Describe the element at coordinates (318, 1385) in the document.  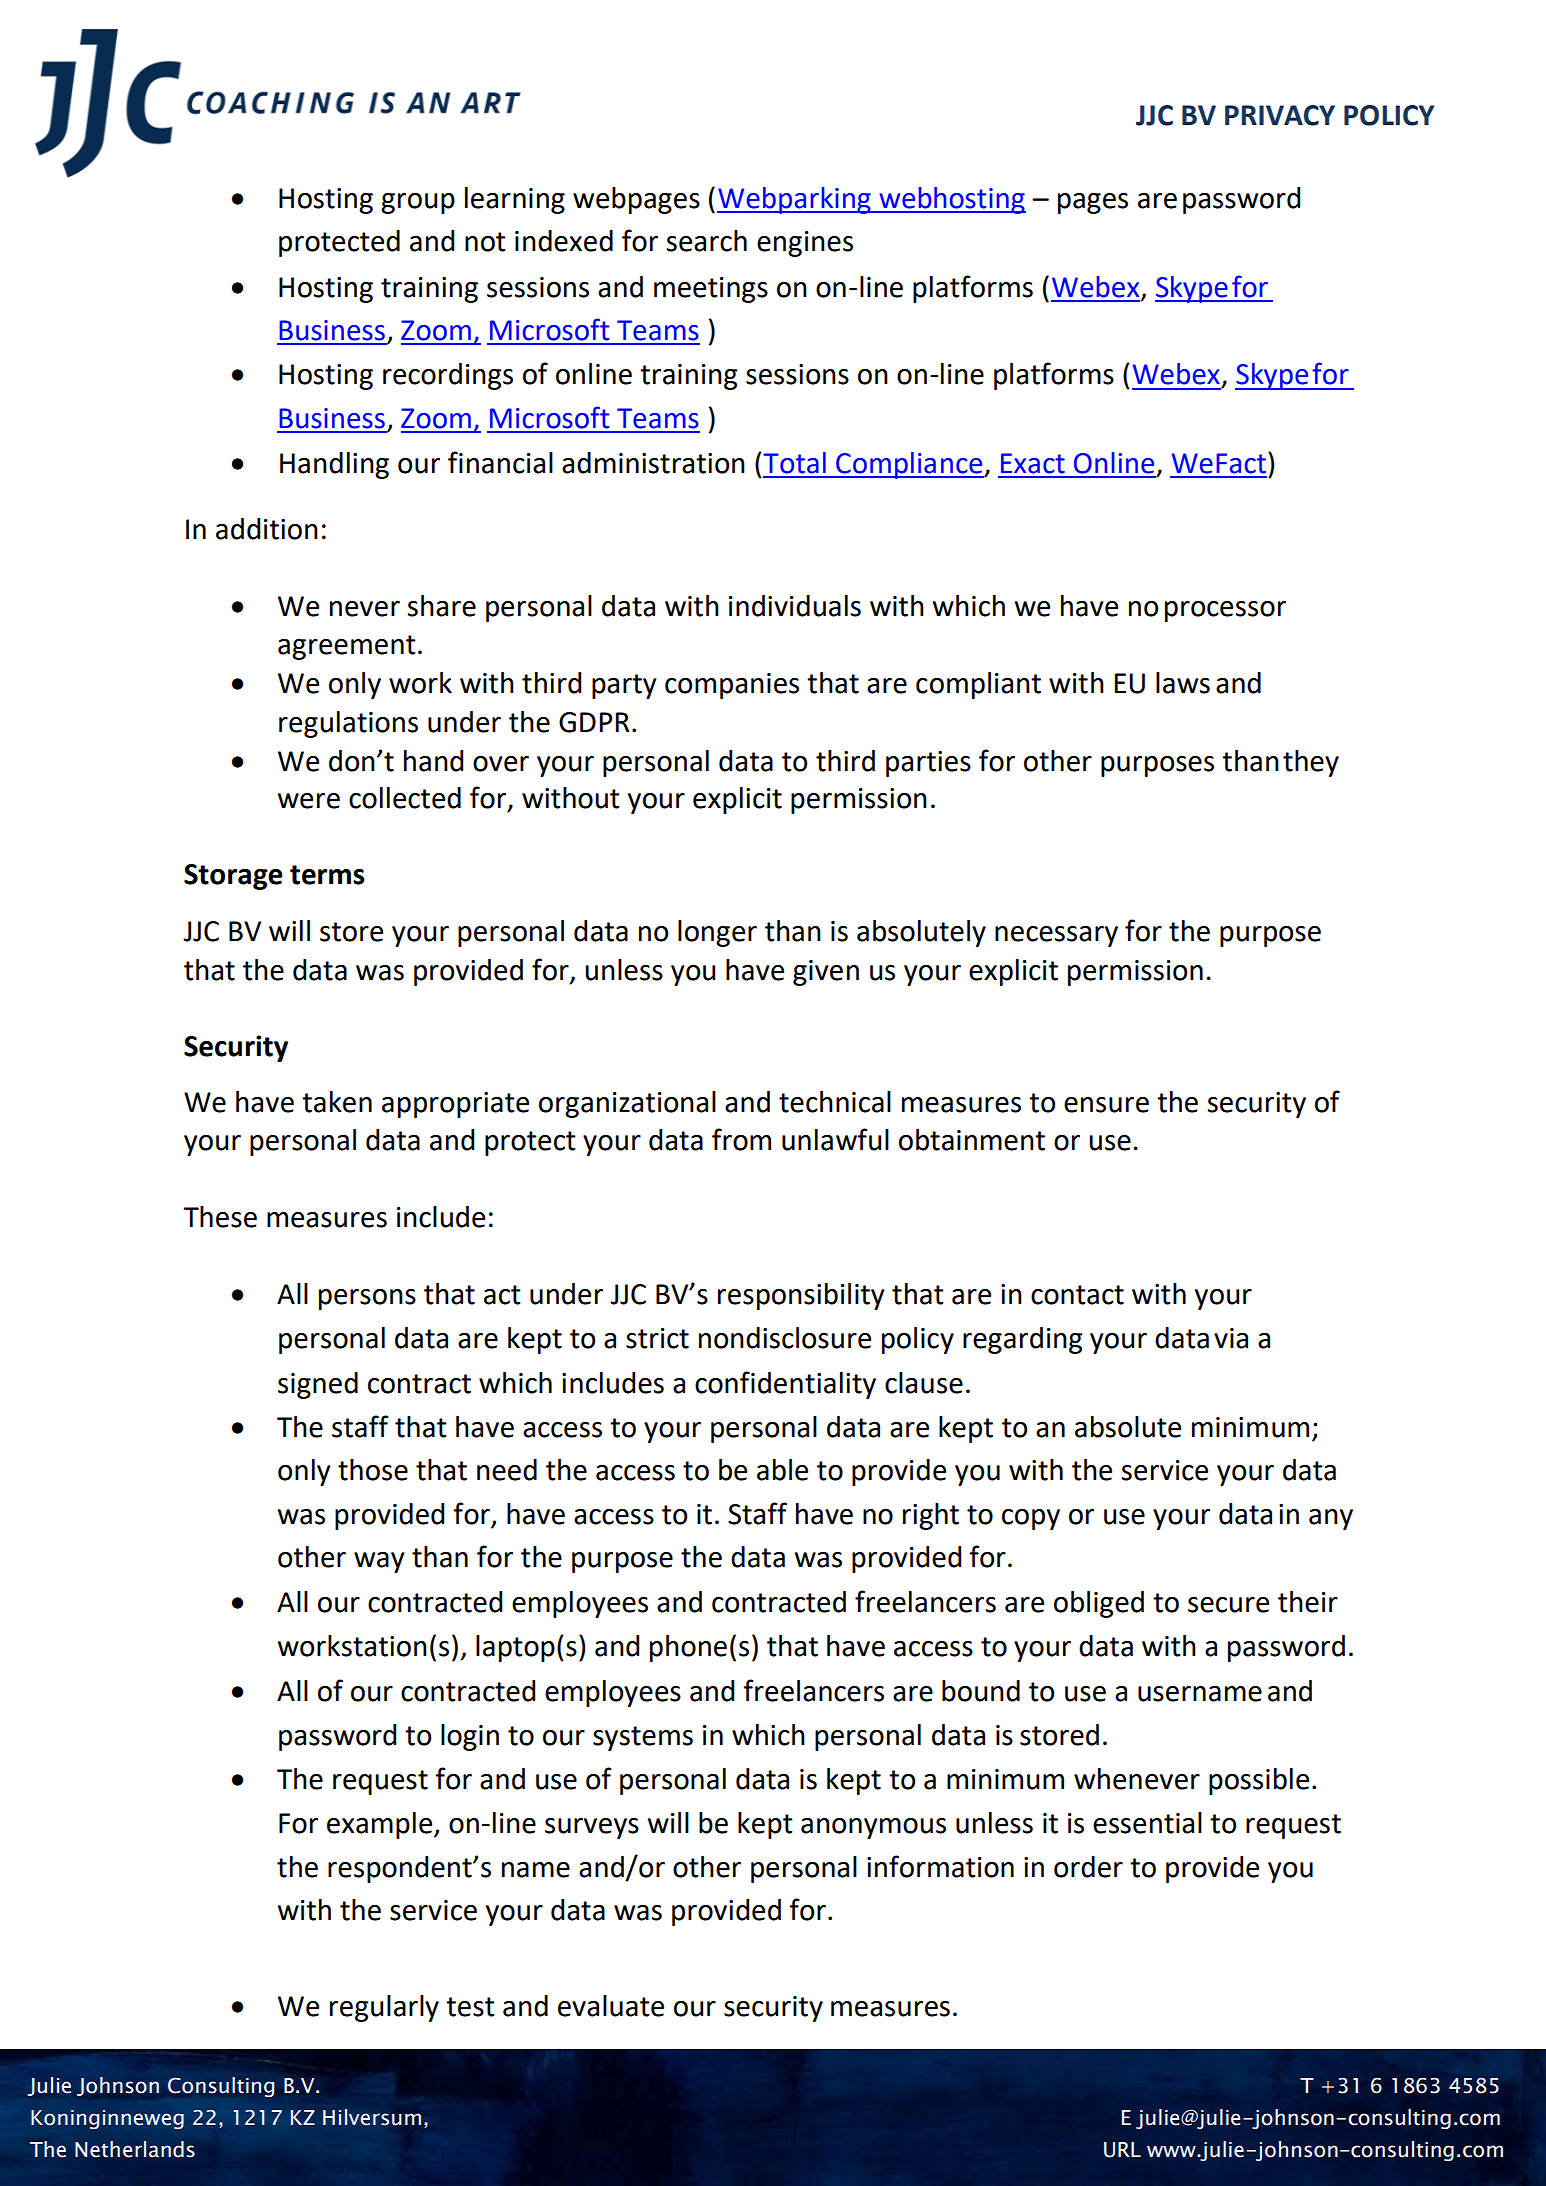
I see `signed` at that location.
